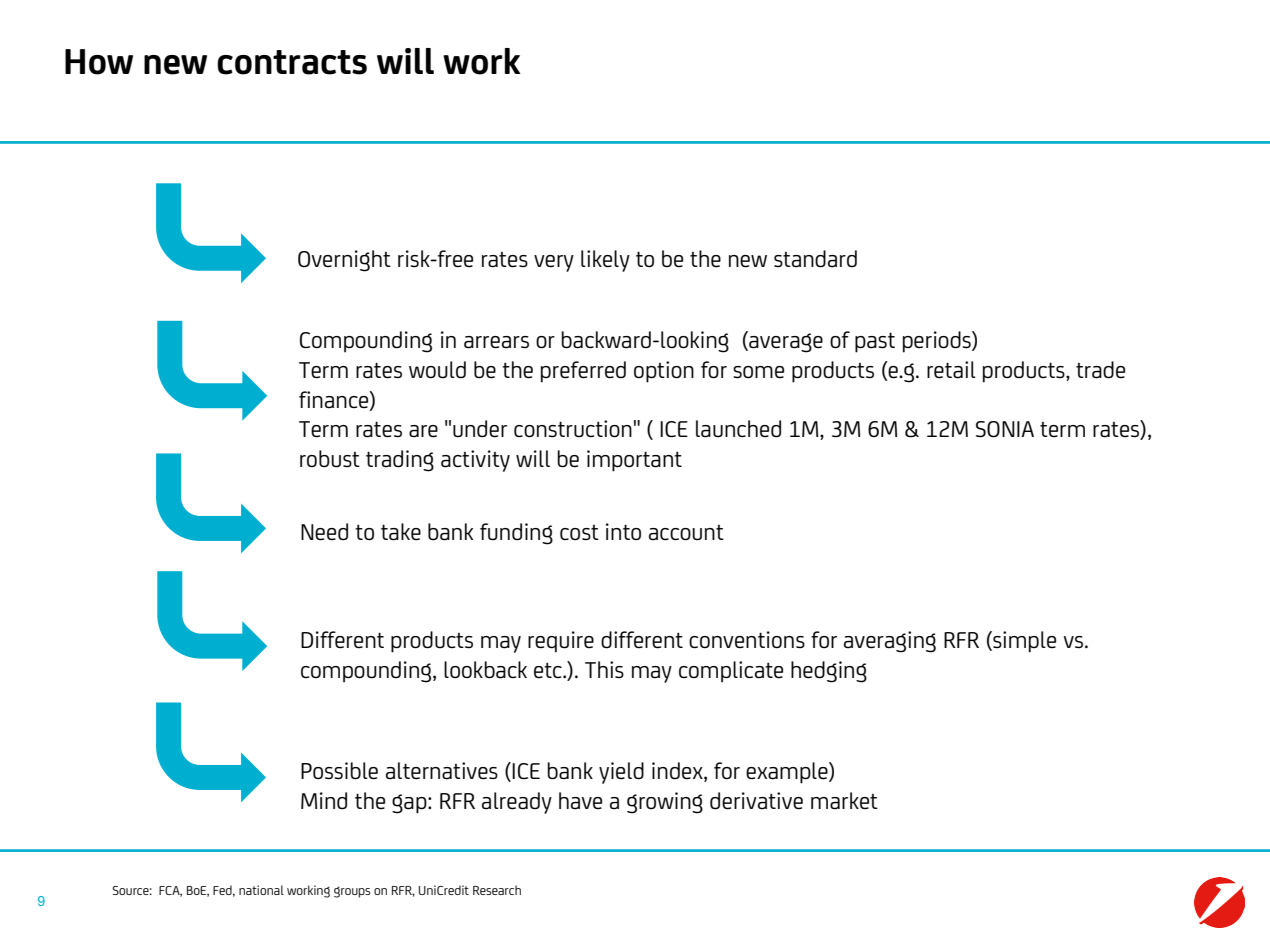  Describe the element at coordinates (815, 259) in the screenshot. I see `standard` at that location.
